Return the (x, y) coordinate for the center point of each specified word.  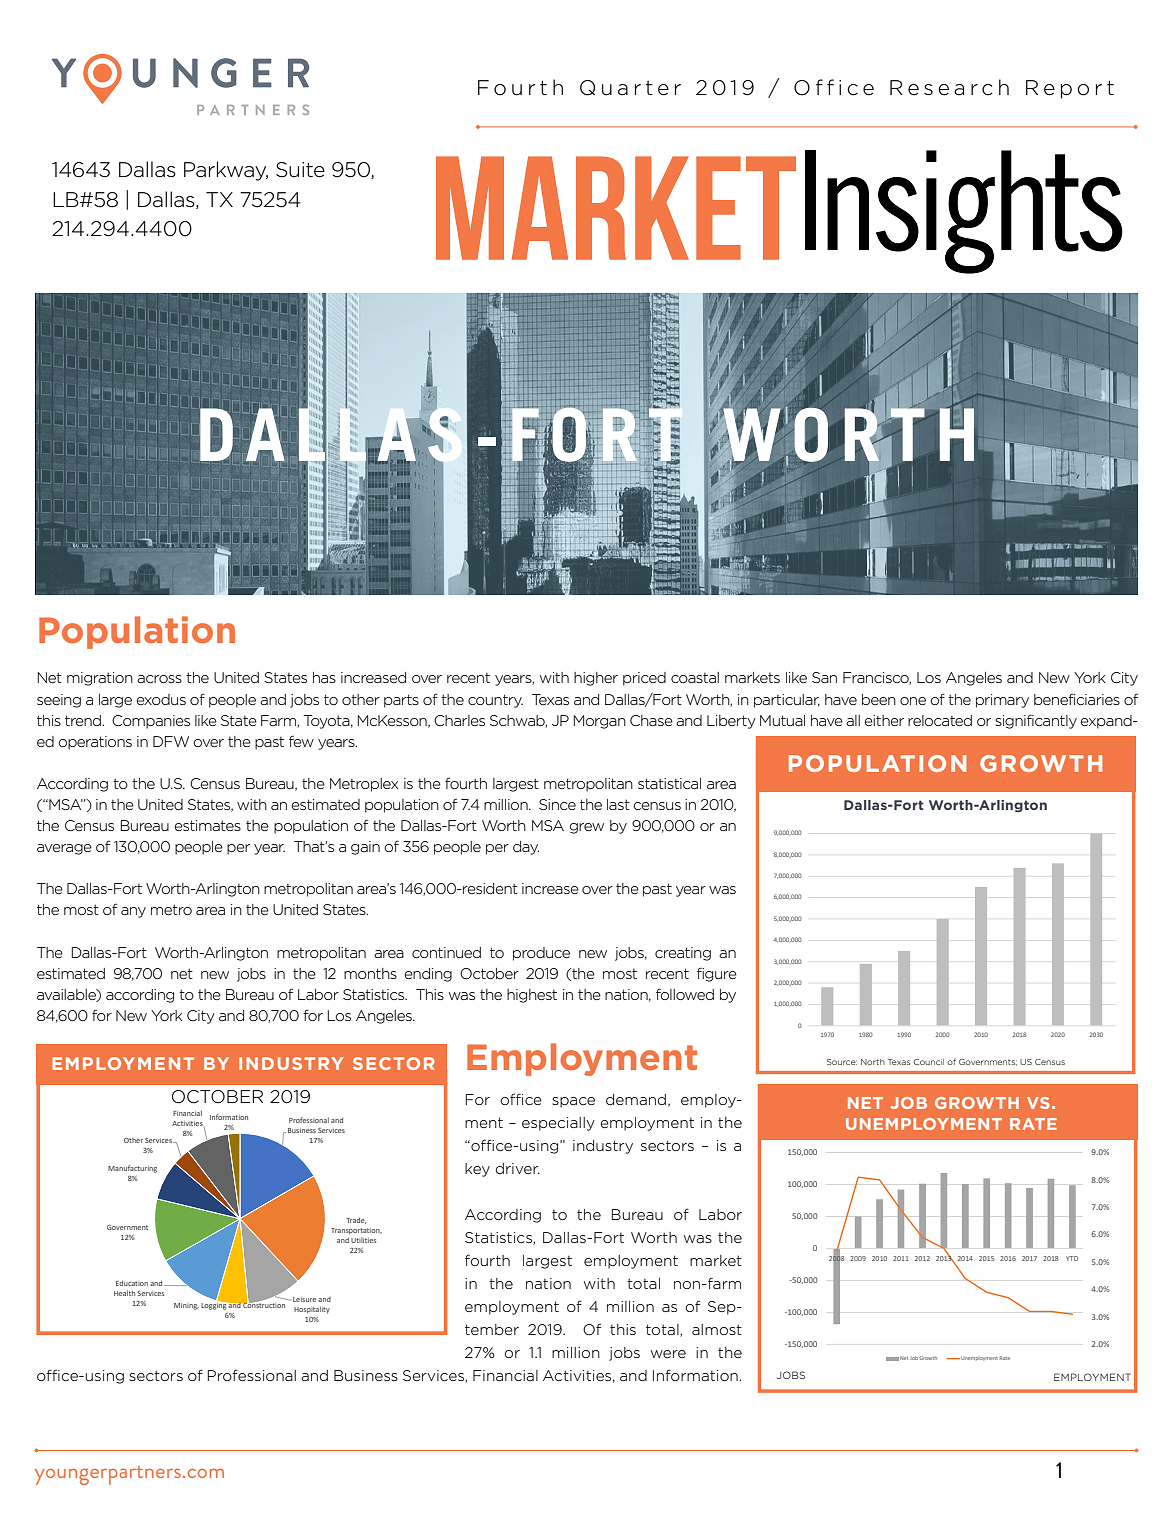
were (668, 1354)
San (824, 677)
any (133, 912)
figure (717, 974)
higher (596, 679)
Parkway (226, 171)
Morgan (599, 722)
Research (949, 87)
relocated (940, 720)
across (159, 679)
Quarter (630, 88)
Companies (151, 722)
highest (532, 996)
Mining (186, 1306)
